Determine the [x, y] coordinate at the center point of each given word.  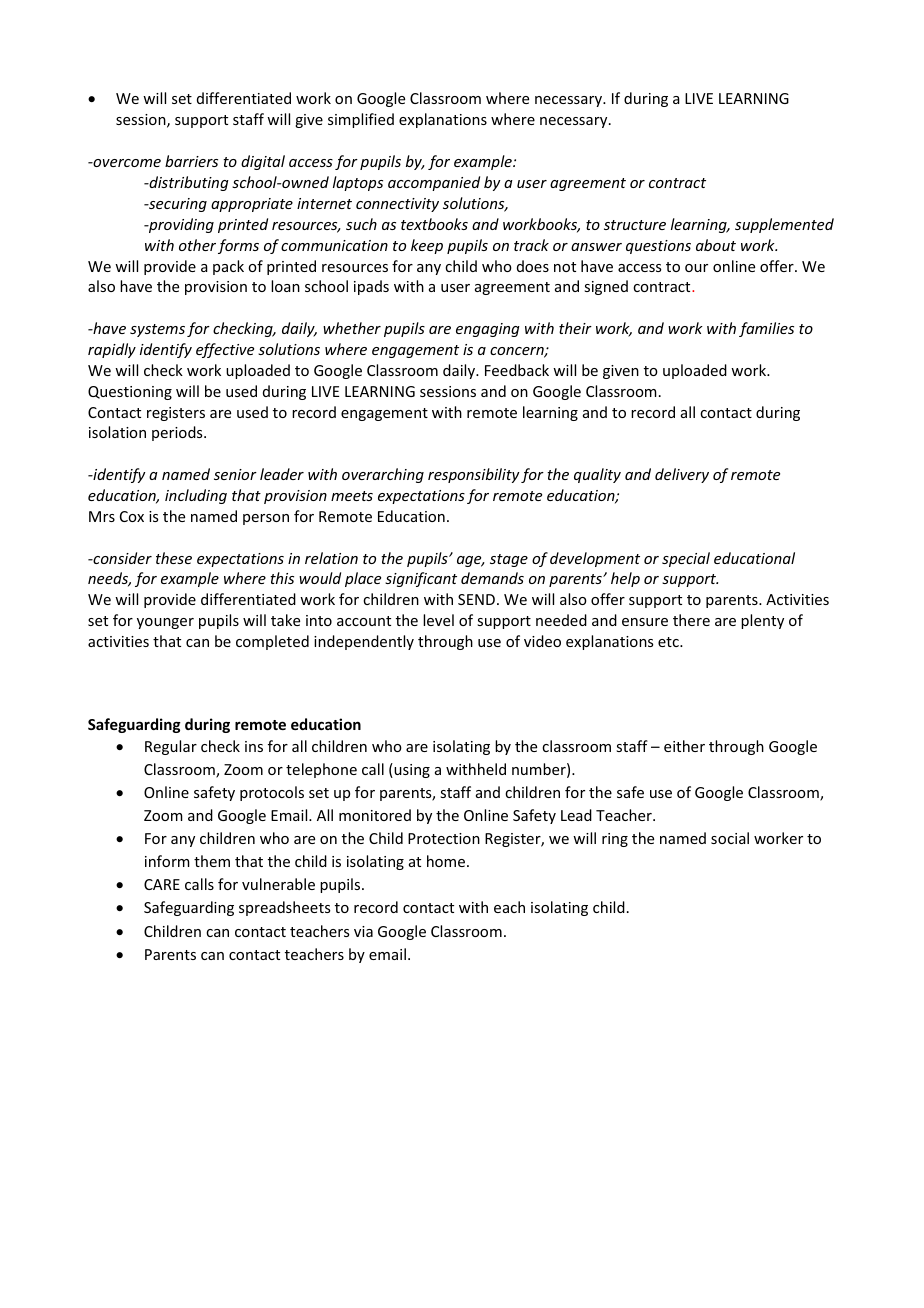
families [766, 329]
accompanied [434, 183]
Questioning [130, 393]
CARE [162, 884]
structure [635, 225]
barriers [191, 161]
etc [669, 642]
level [438, 620]
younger [165, 623]
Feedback [517, 370]
